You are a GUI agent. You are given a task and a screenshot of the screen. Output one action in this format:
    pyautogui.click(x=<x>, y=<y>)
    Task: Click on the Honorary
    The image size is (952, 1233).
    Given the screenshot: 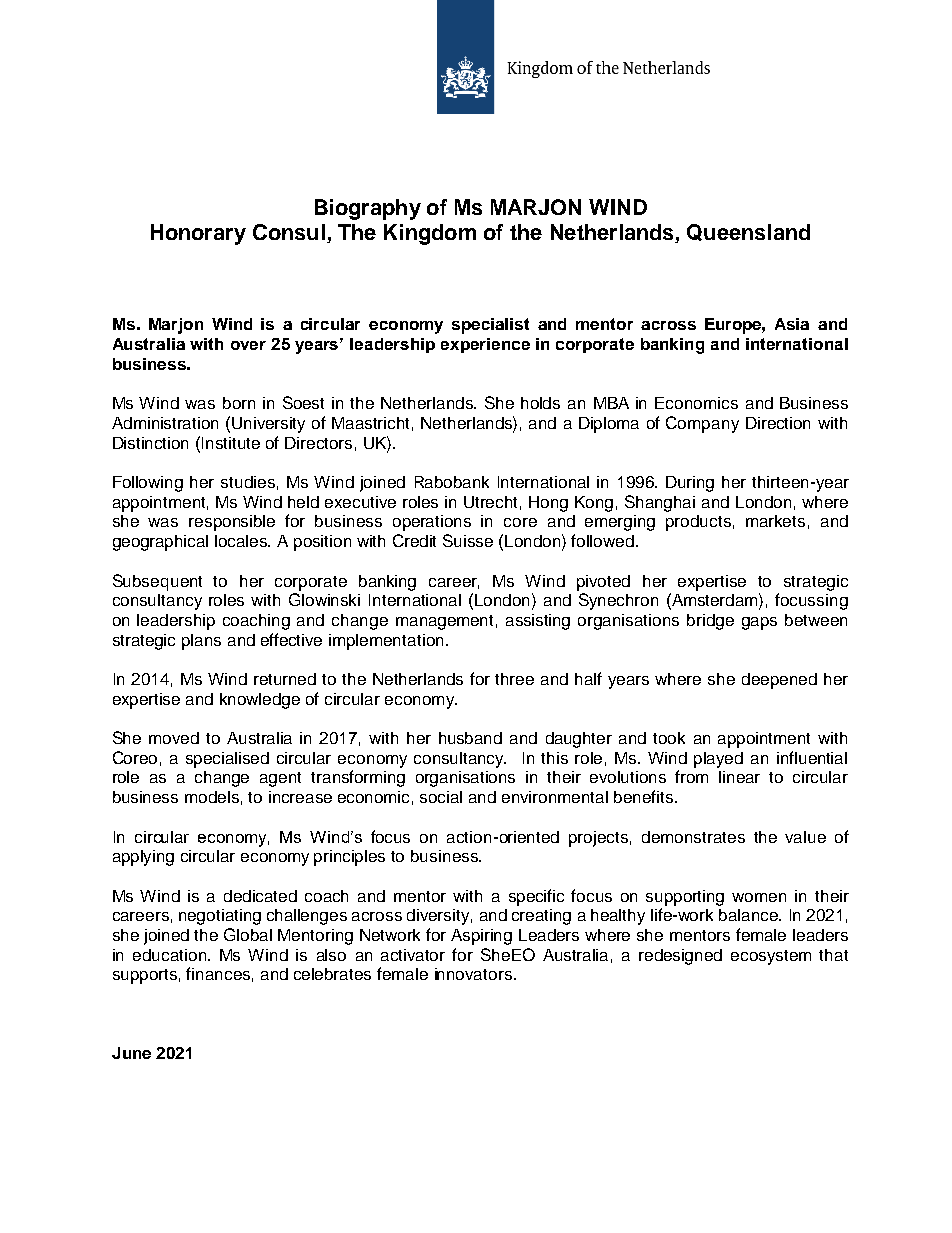 What is the action you would take?
    pyautogui.click(x=198, y=234)
